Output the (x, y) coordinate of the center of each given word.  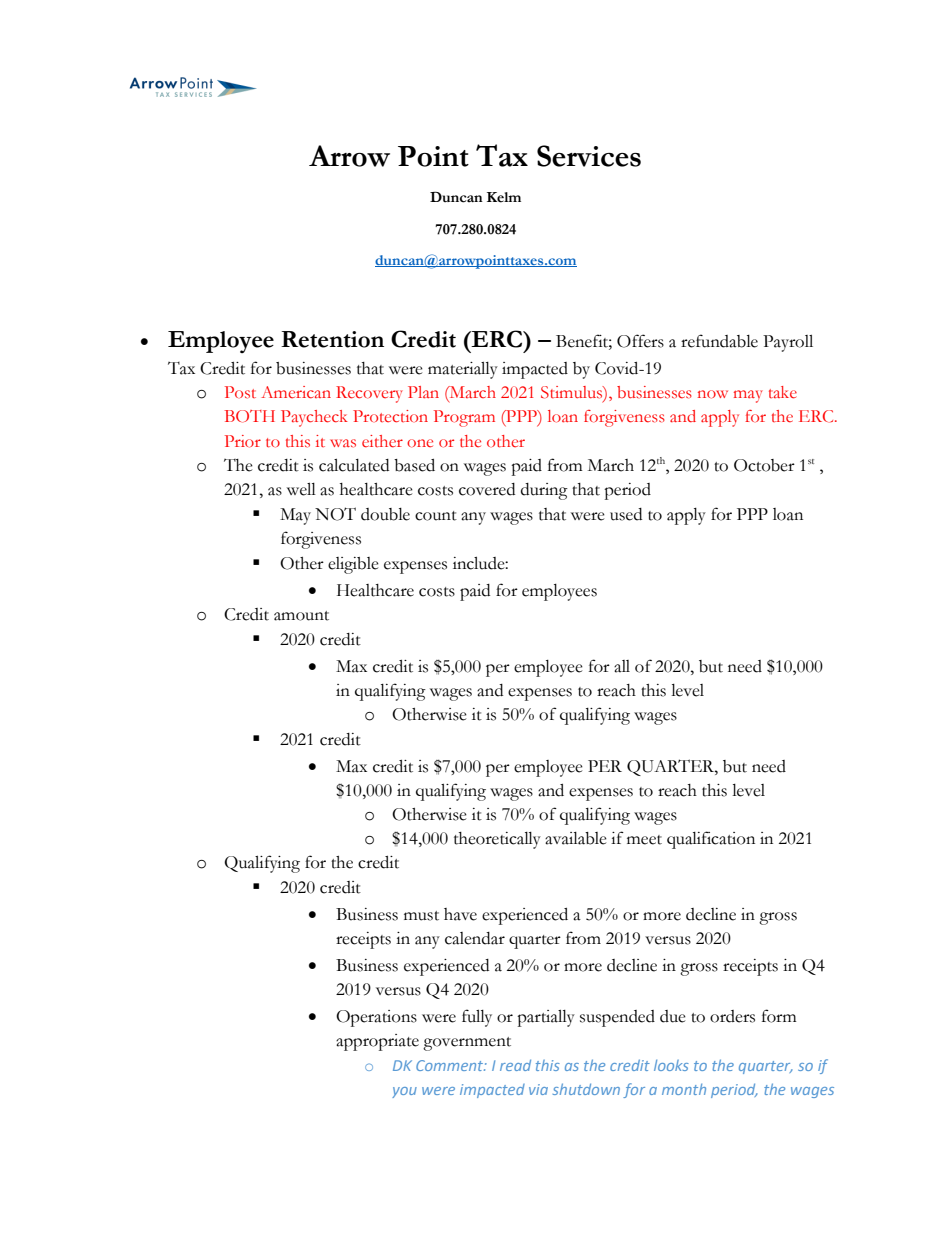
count (436, 516)
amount (301, 616)
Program (464, 418)
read (515, 1065)
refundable (719, 341)
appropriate (377, 1042)
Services (589, 156)
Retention (332, 339)
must (421, 916)
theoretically (497, 840)
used (626, 514)
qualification (711, 840)
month (684, 1089)
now (713, 394)
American (296, 392)
